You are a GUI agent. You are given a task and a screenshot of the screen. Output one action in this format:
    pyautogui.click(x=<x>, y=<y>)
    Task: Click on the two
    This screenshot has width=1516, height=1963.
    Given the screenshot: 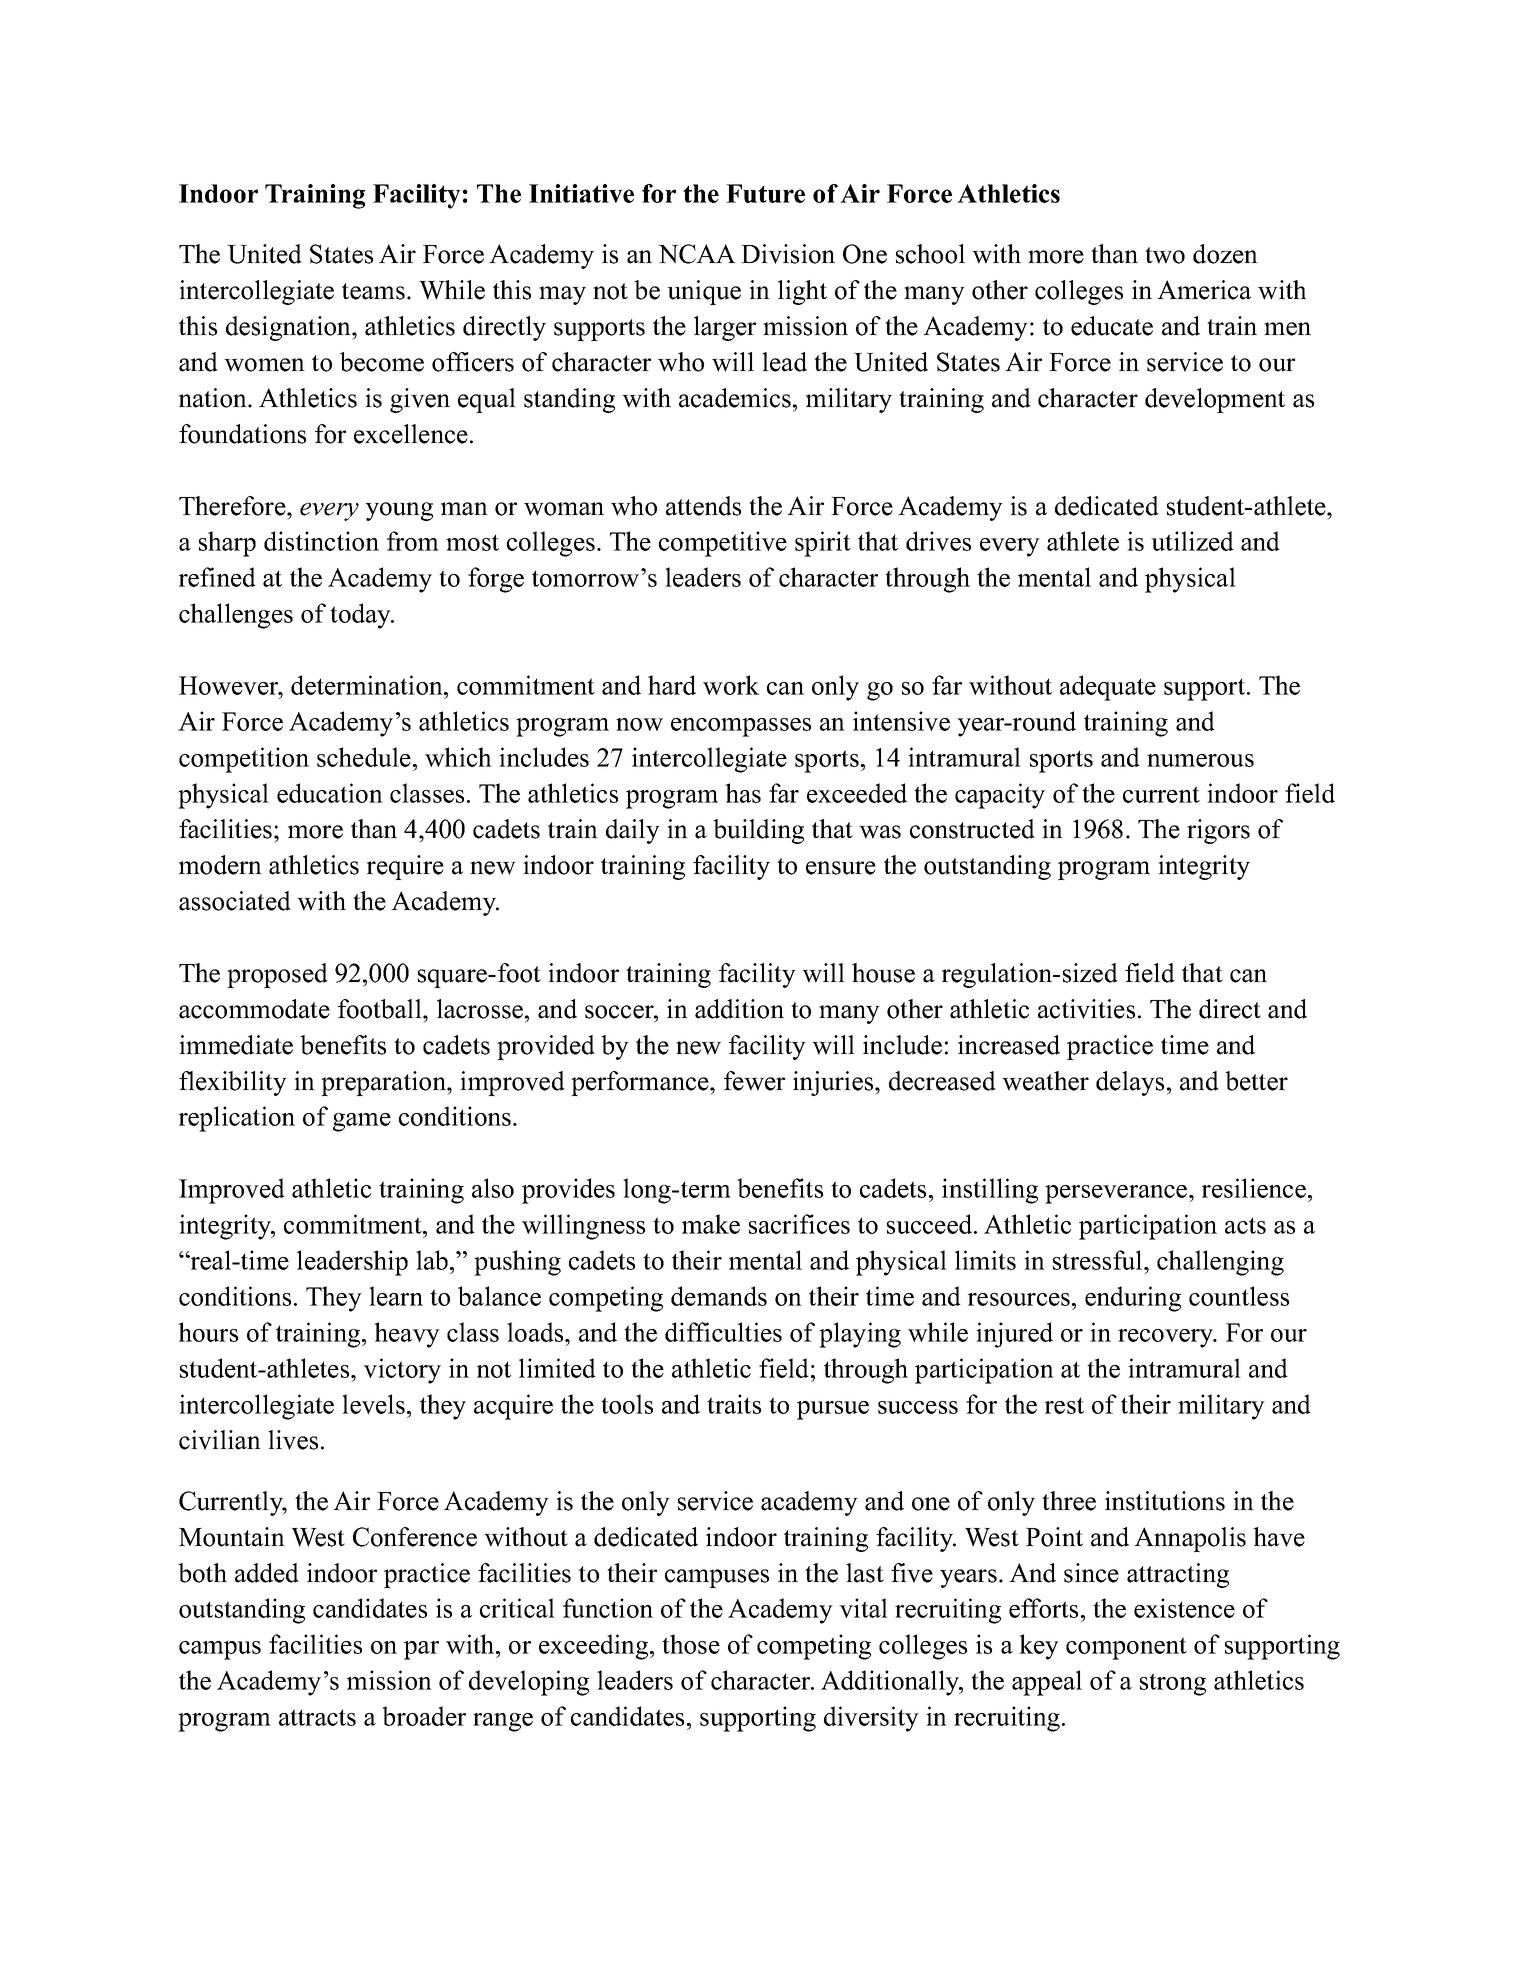 What is the action you would take?
    pyautogui.click(x=1165, y=255)
